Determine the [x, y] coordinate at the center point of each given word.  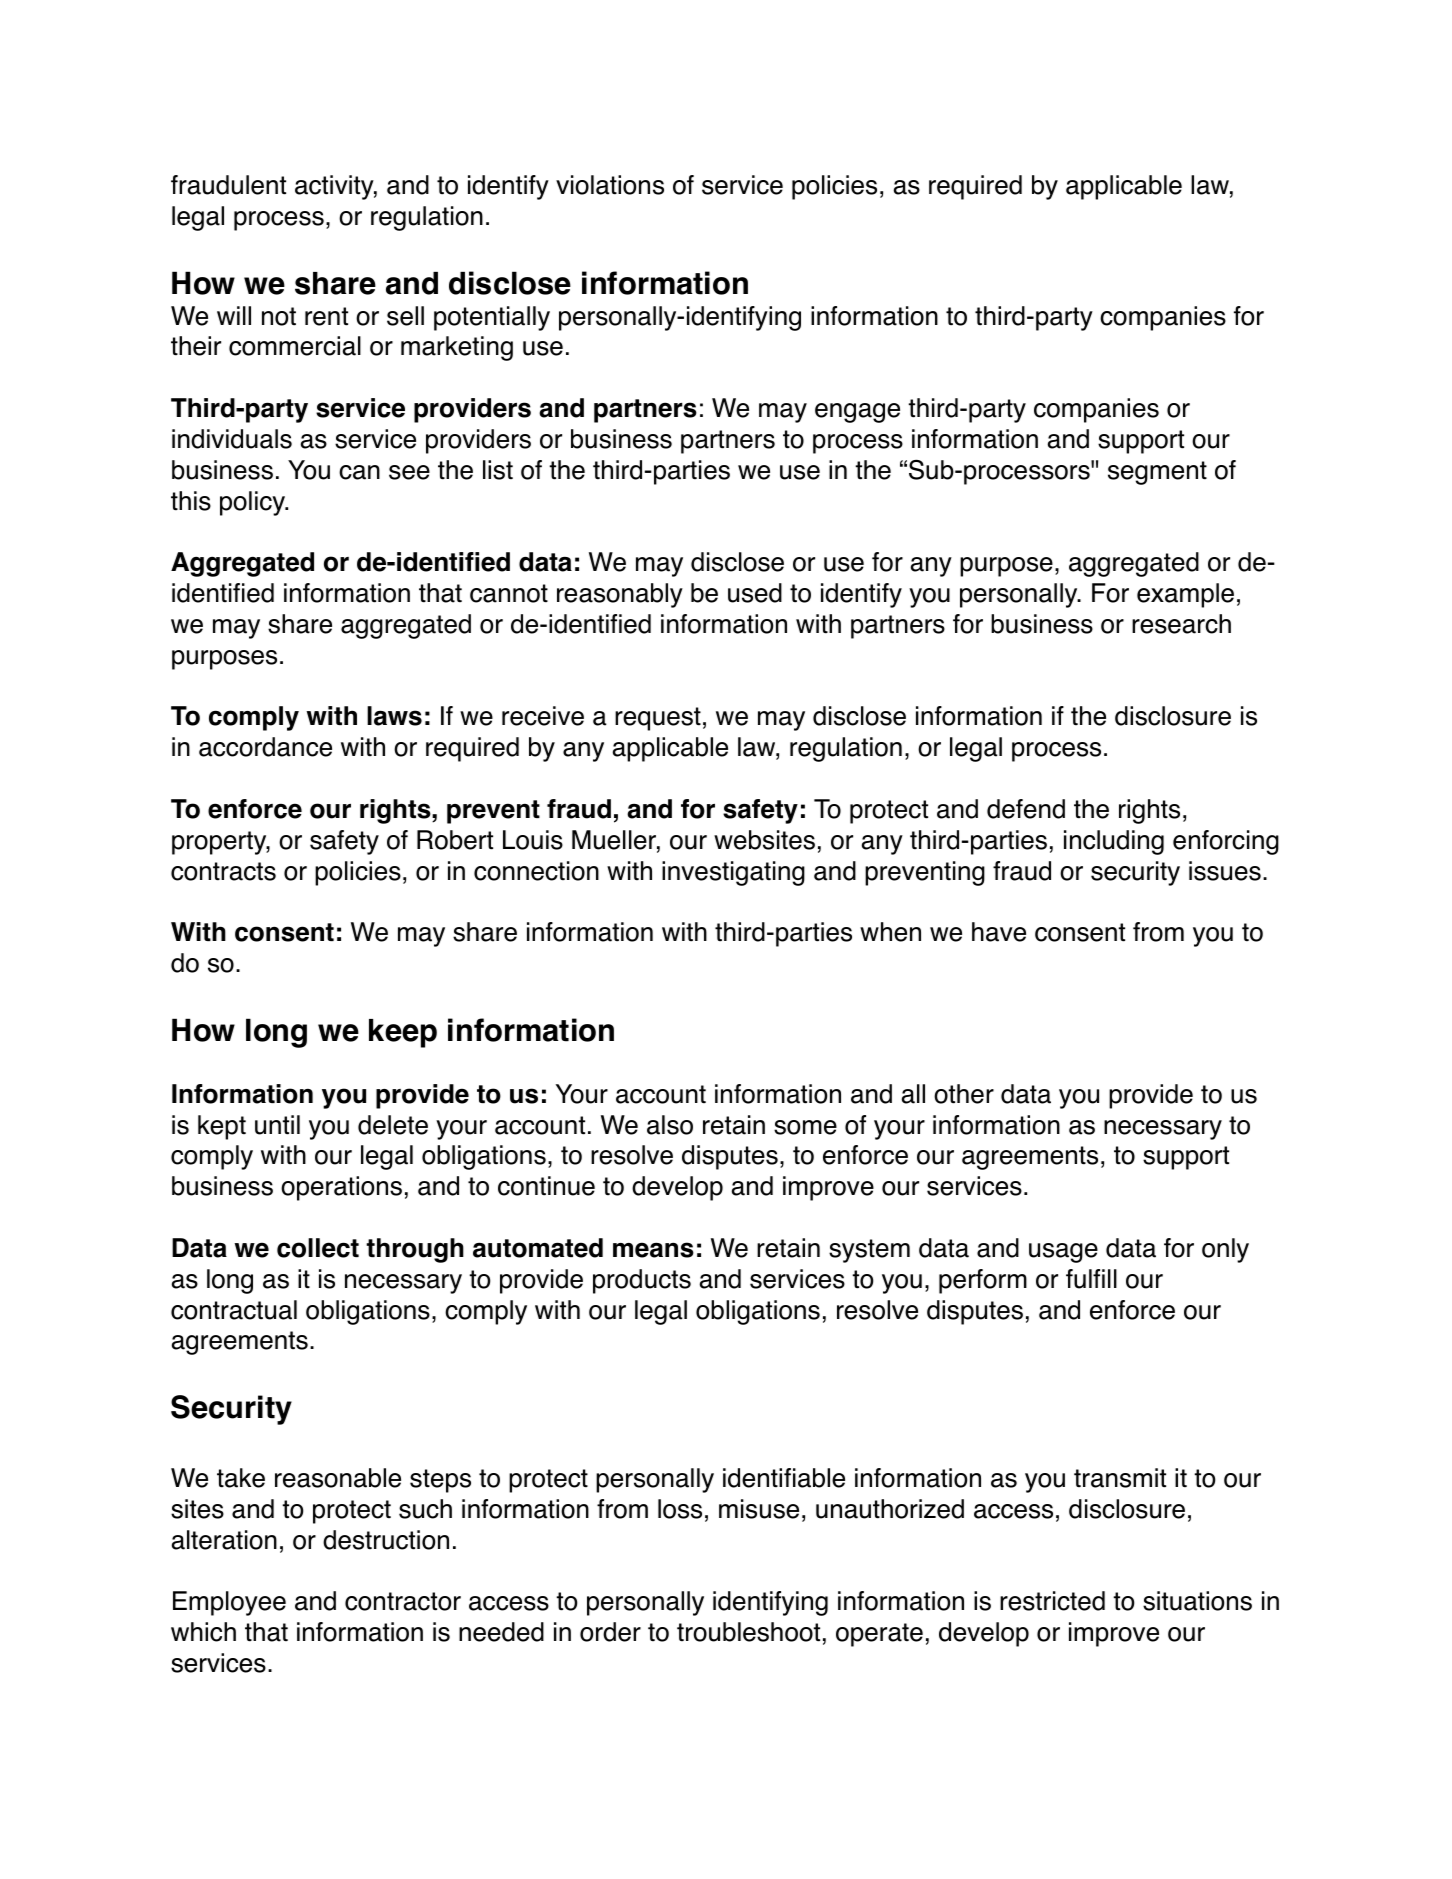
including [1114, 842]
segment [1157, 473]
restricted [1052, 1601]
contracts [223, 871]
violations [610, 185]
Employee [229, 1603]
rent [326, 316]
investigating [733, 873]
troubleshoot [748, 1632]
